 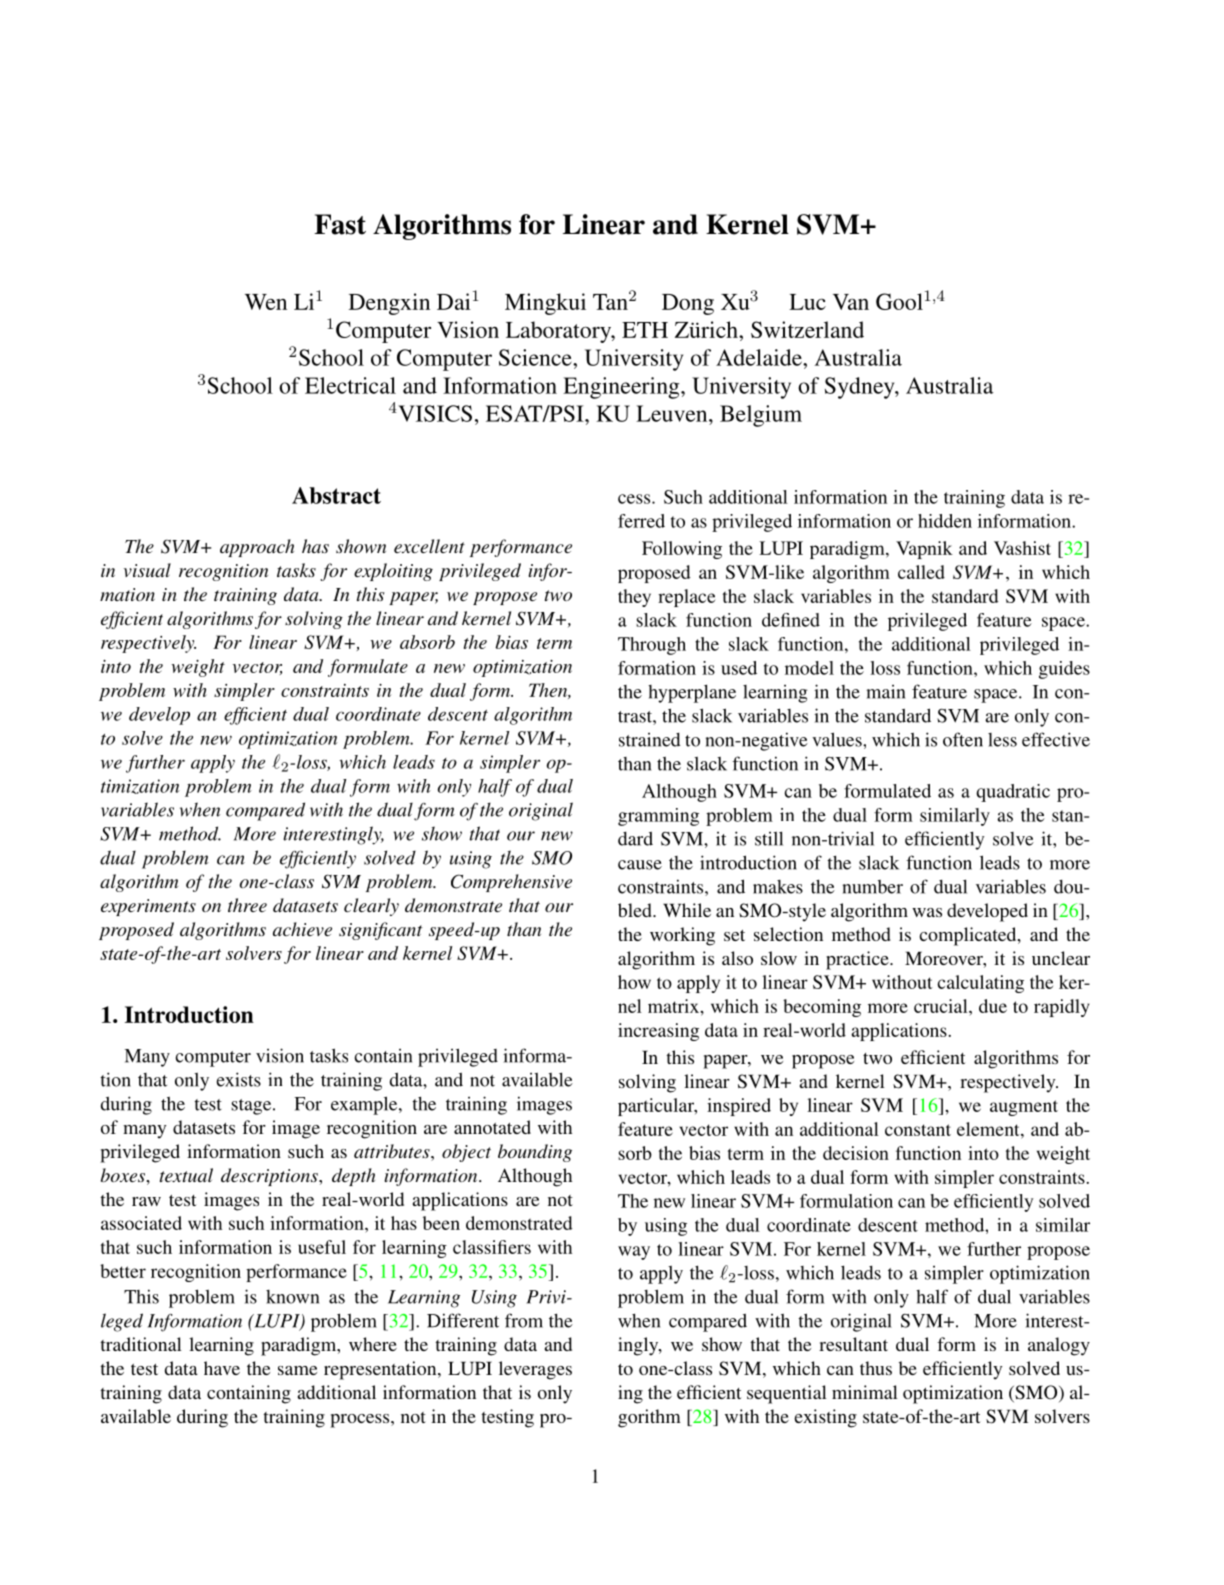 I want to click on Following, so click(x=682, y=550).
